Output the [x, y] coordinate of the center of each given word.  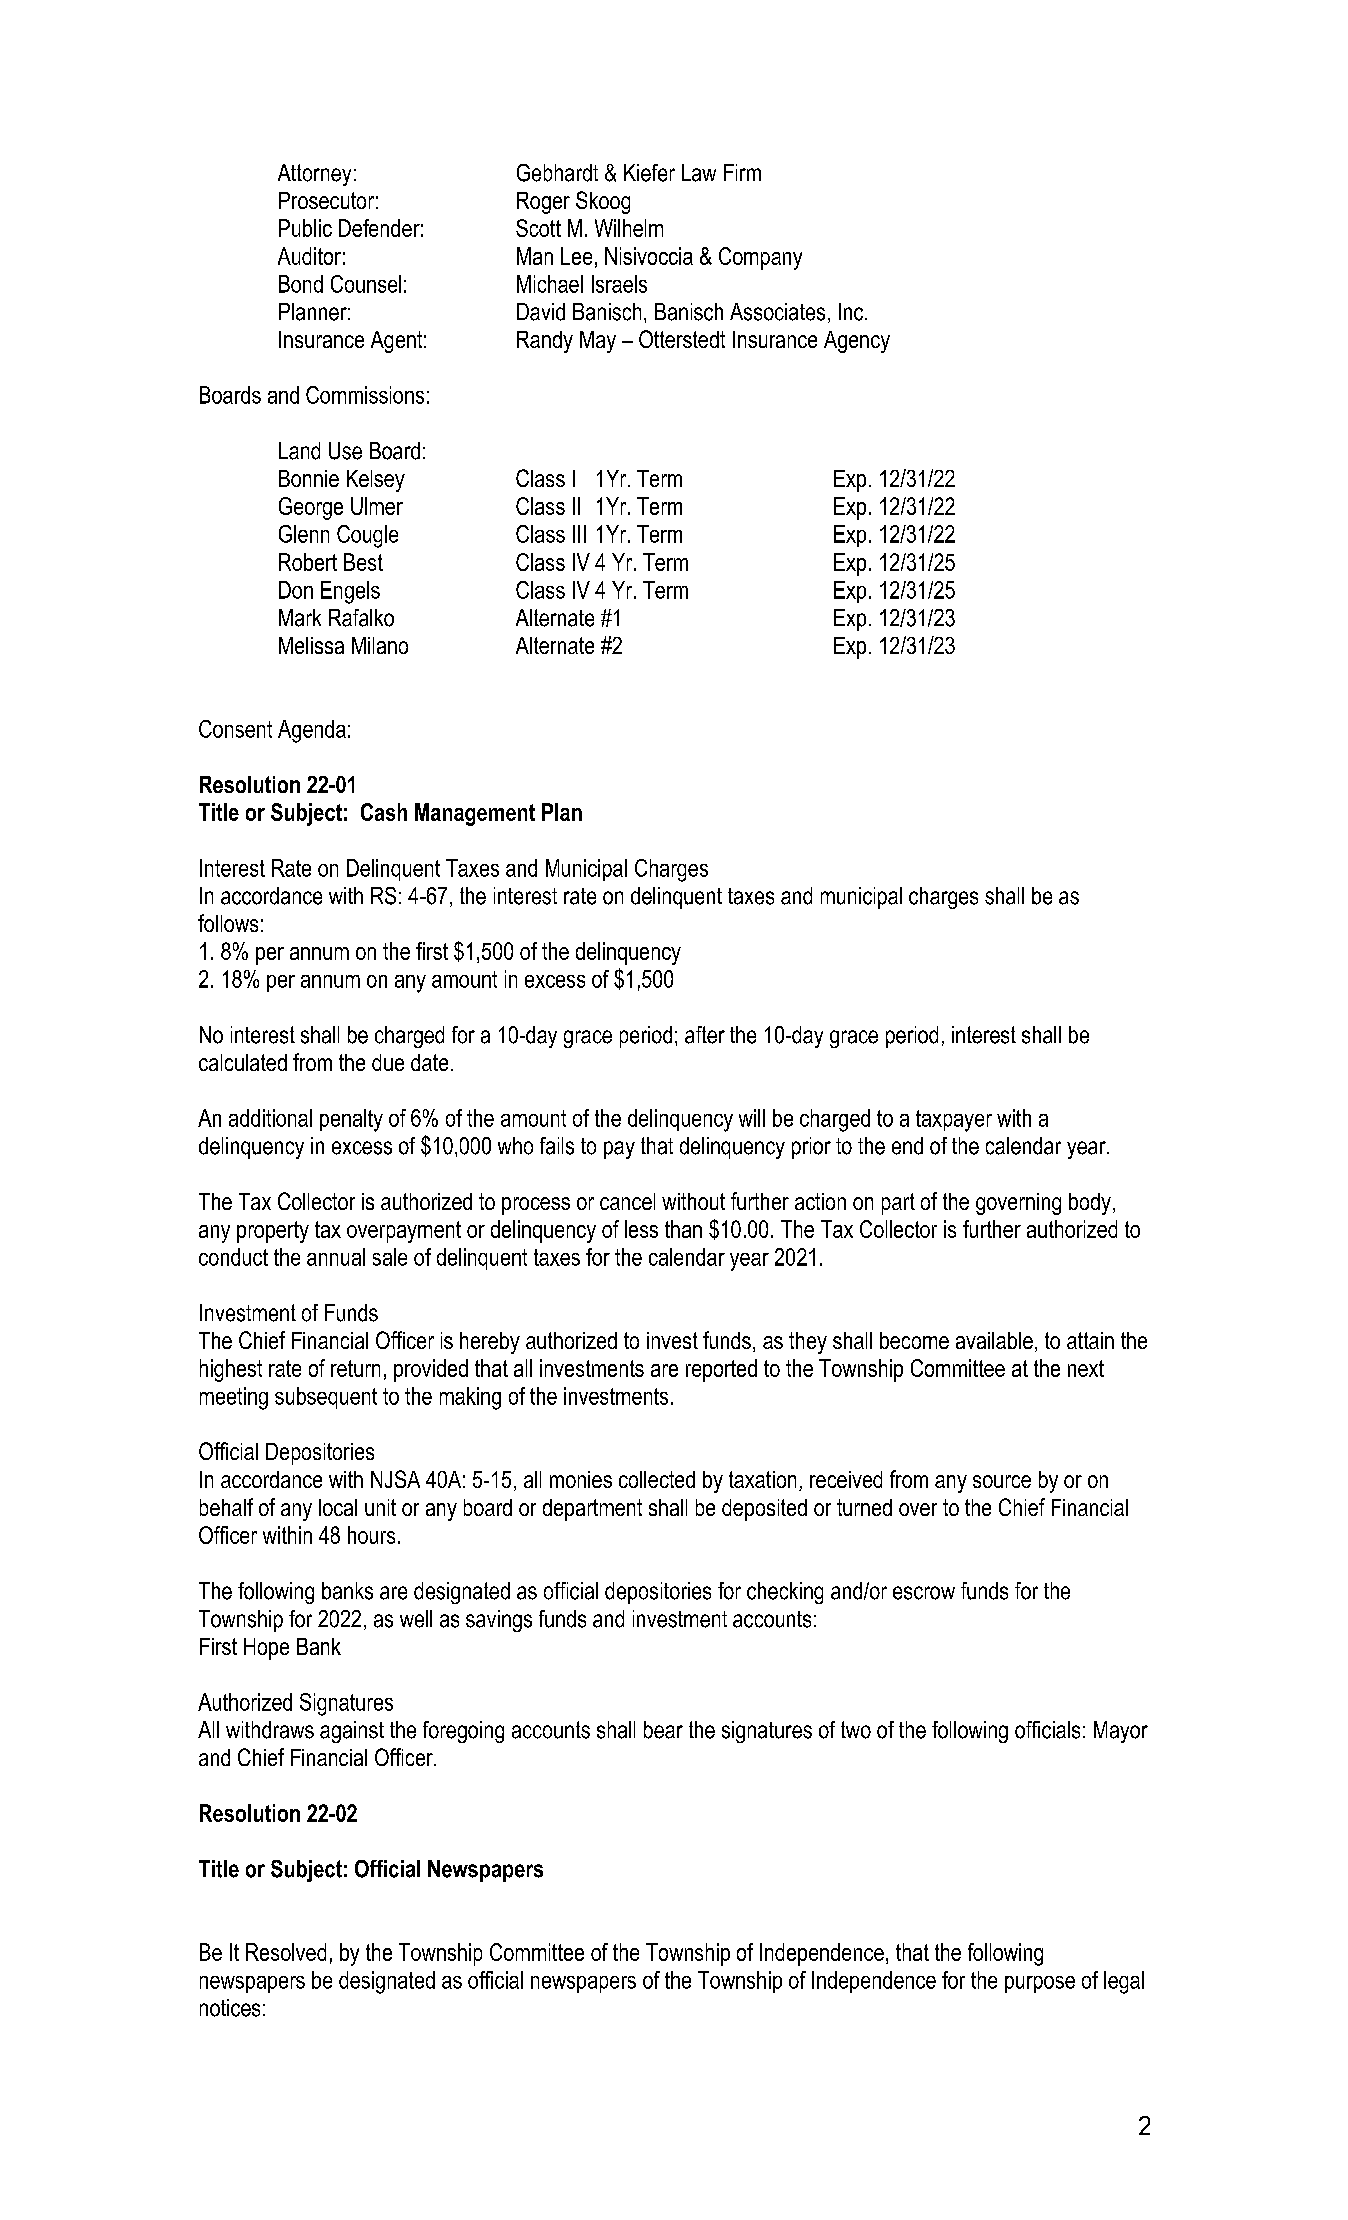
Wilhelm [629, 228]
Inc [852, 312]
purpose [1040, 1984]
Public [305, 228]
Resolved [286, 1952]
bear [663, 1730]
